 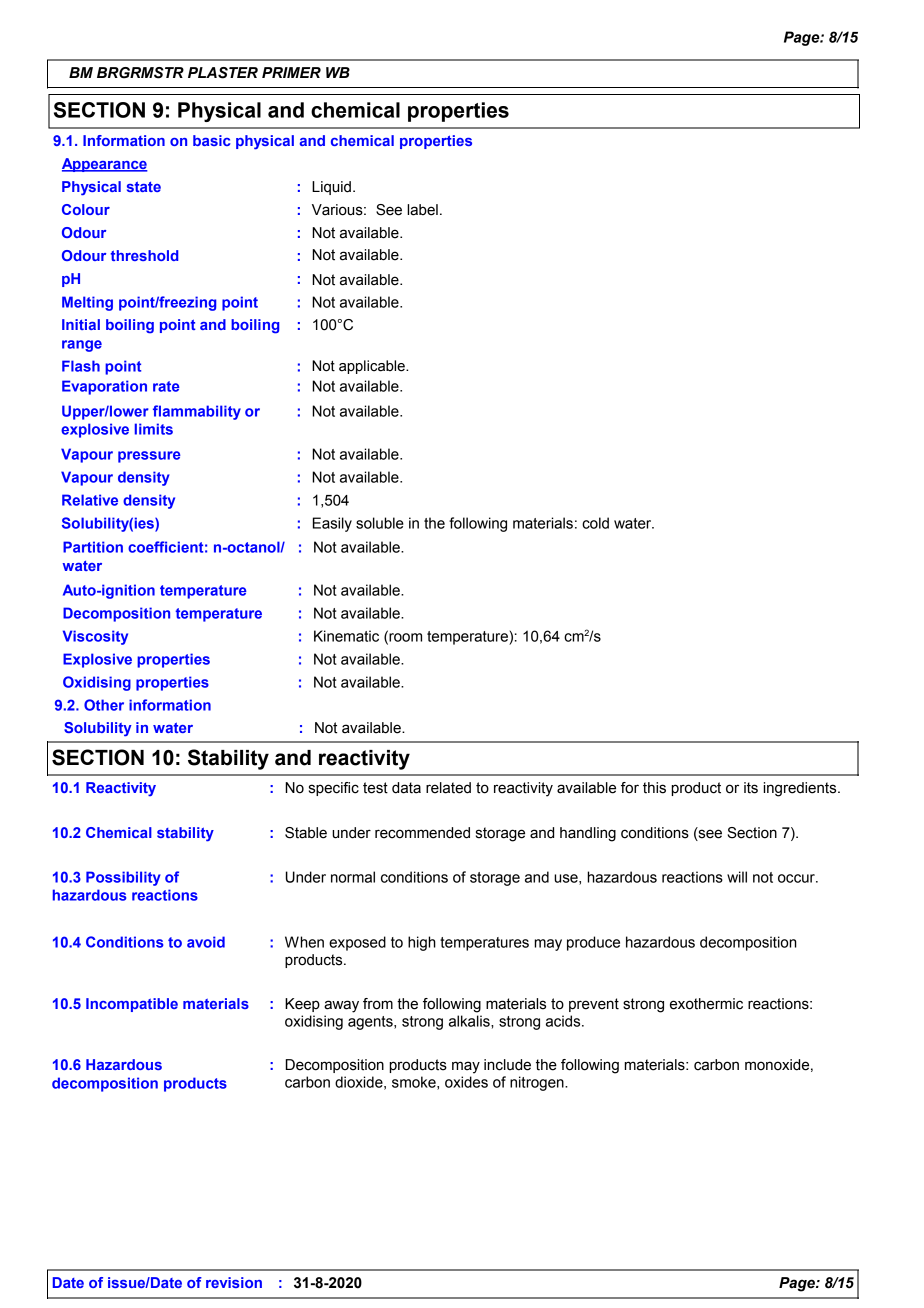 I want to click on Liquid, so click(x=331, y=188).
